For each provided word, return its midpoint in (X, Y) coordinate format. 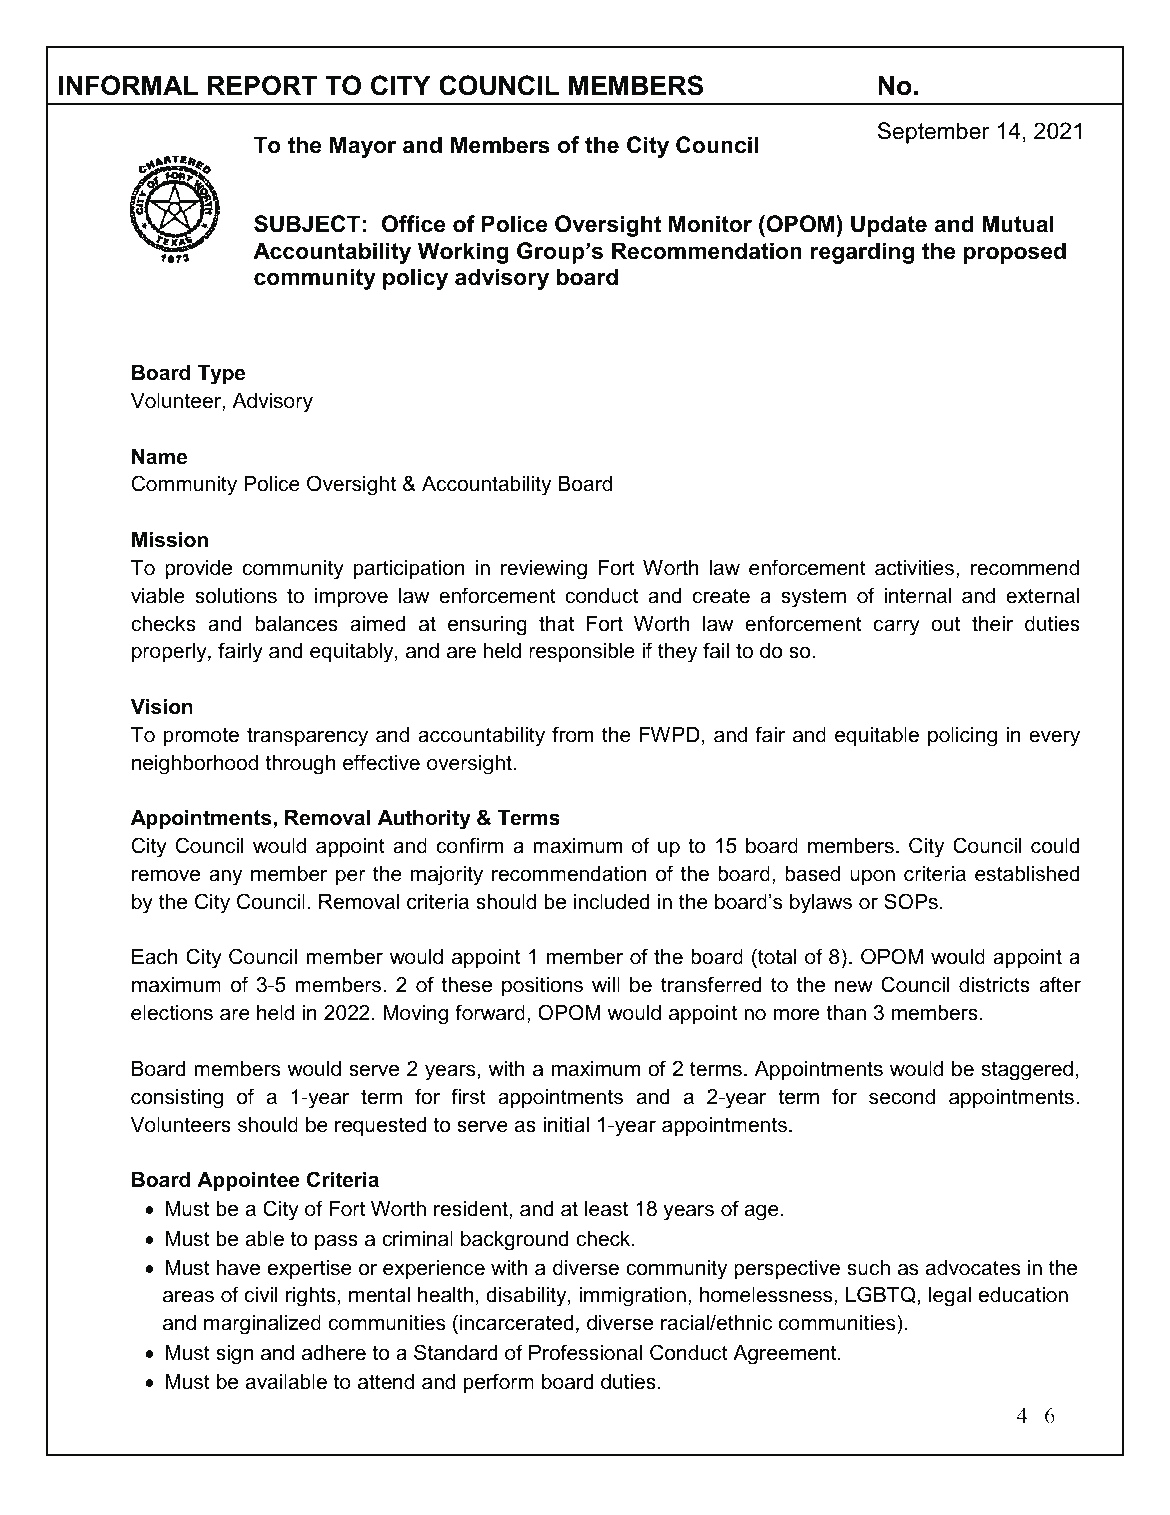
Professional (585, 1352)
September (934, 133)
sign (234, 1355)
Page (974, 1418)
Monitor (710, 224)
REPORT (262, 85)
